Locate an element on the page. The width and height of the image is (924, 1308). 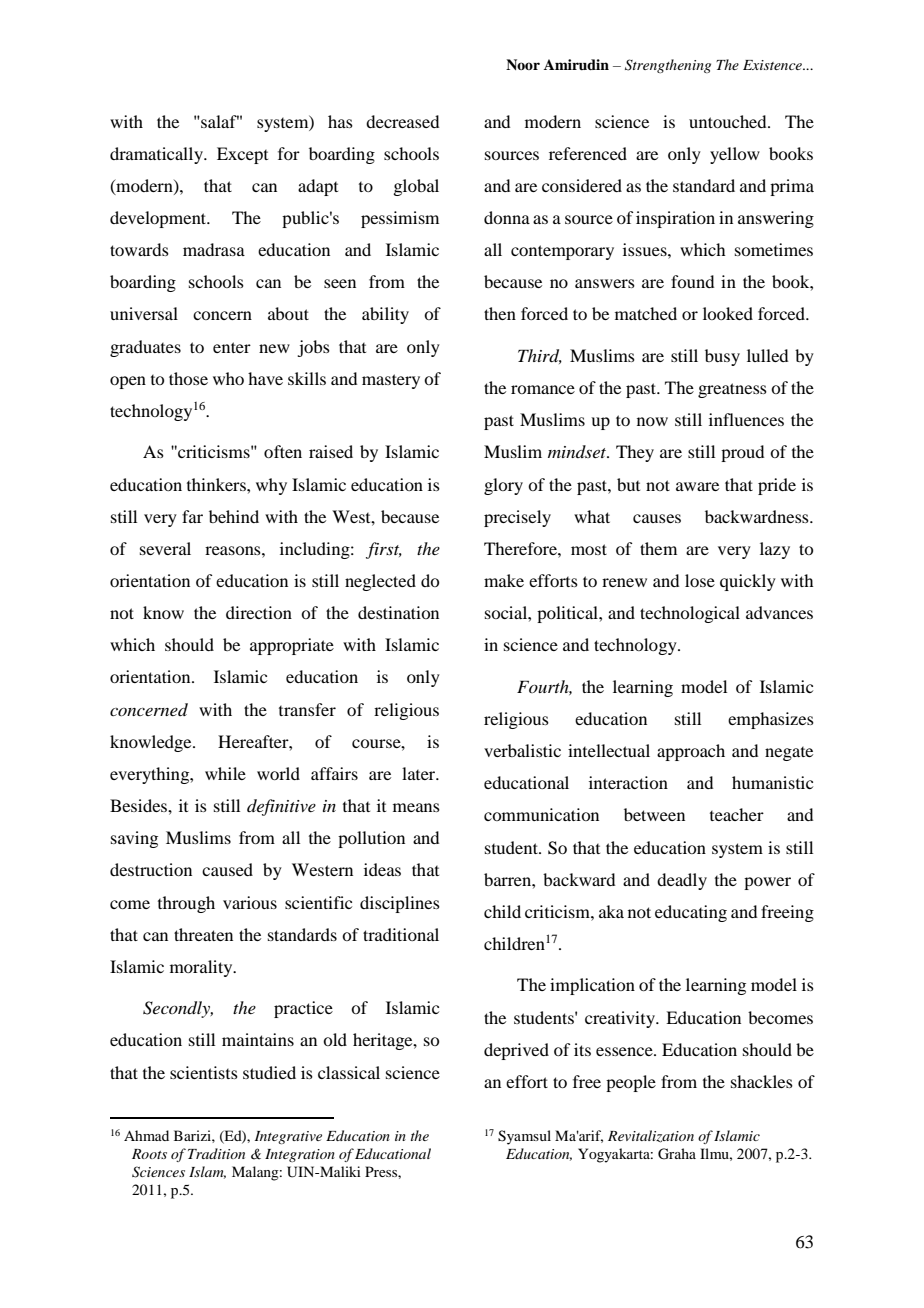
decreased is located at coordinates (402, 121).
